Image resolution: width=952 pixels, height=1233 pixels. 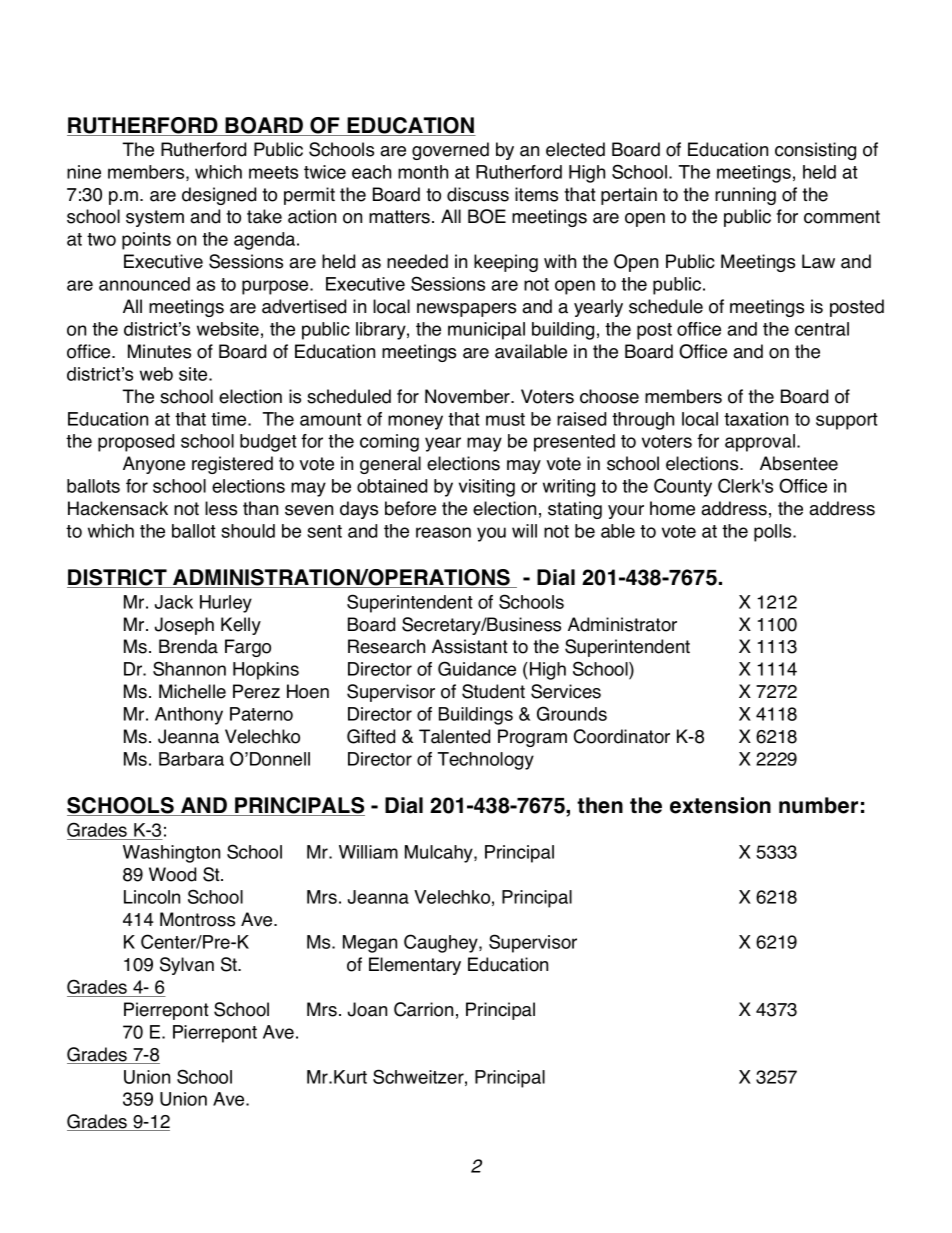 What do you see at coordinates (761, 443) in the image?
I see `approval` at bounding box center [761, 443].
